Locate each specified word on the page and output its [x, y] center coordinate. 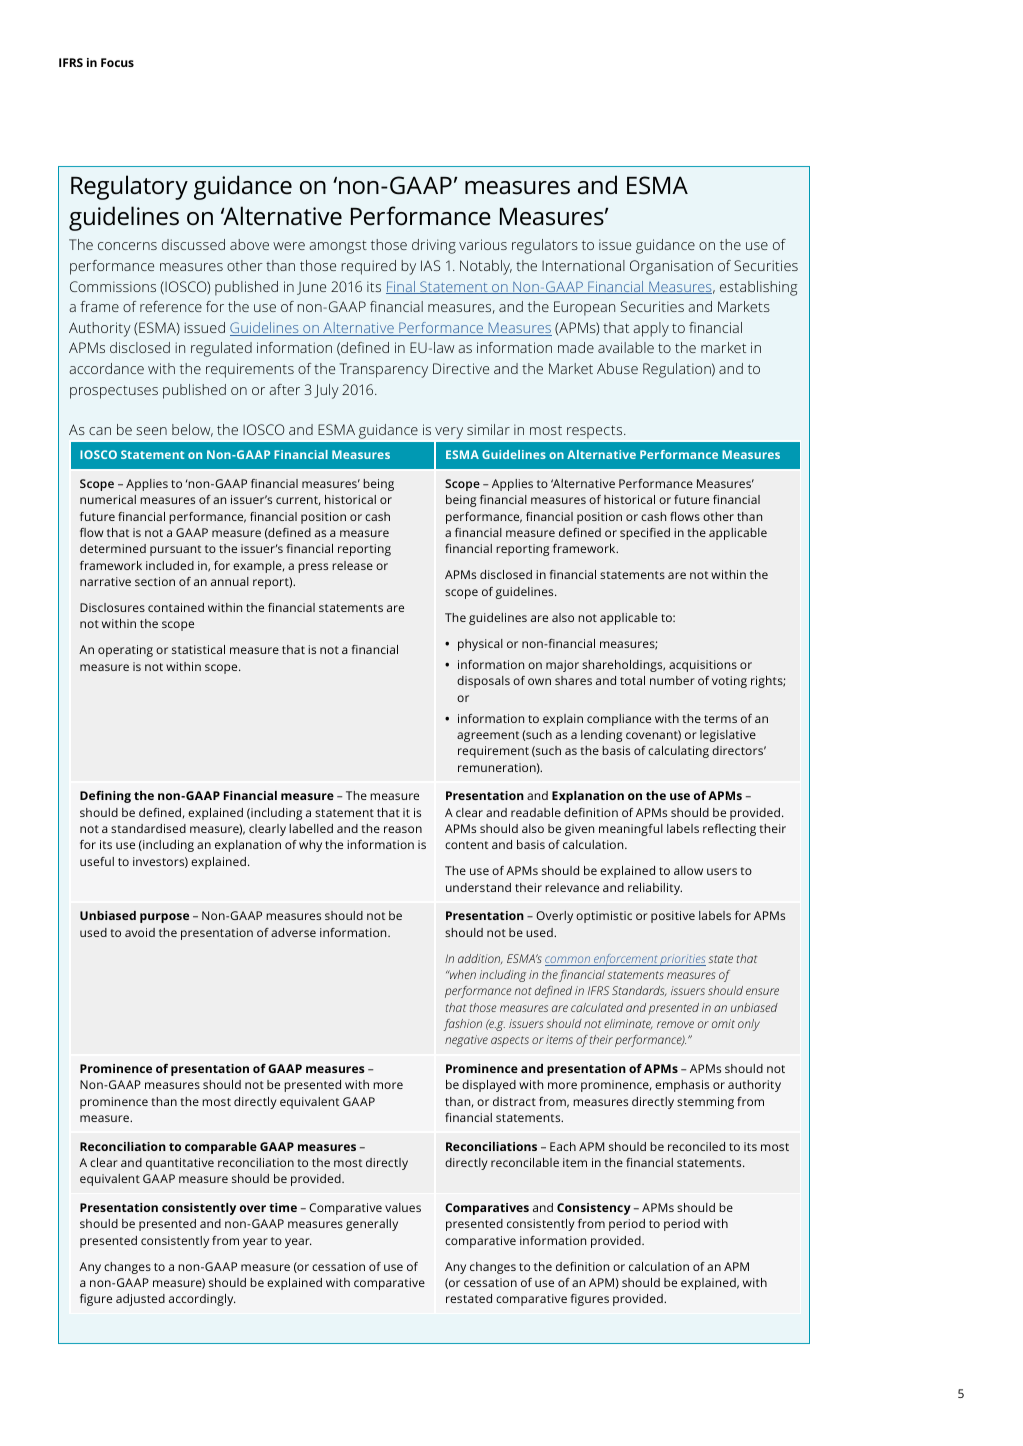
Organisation [671, 267]
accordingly [202, 1300]
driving [434, 246]
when [462, 974]
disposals [483, 682]
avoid [140, 932]
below [192, 430]
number [672, 680]
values [403, 1207]
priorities [682, 960]
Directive [461, 368]
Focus [117, 62]
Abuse [617, 368]
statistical [198, 649]
